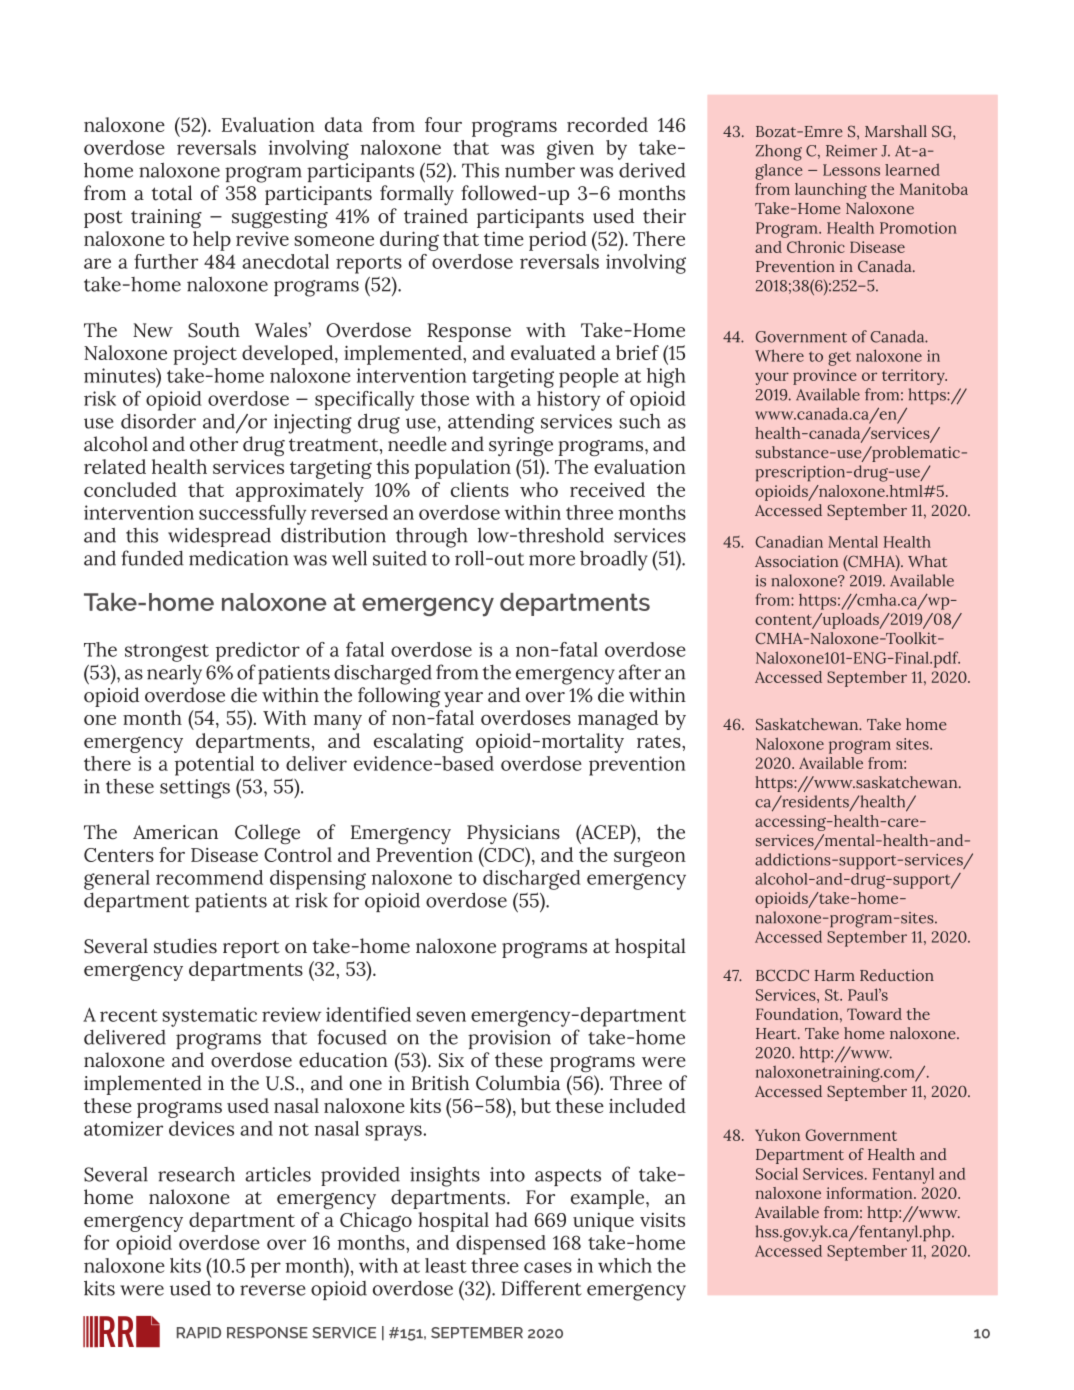 The image size is (1074, 1390). Describe the element at coordinates (210, 1017) in the document. I see `systematic` at that location.
